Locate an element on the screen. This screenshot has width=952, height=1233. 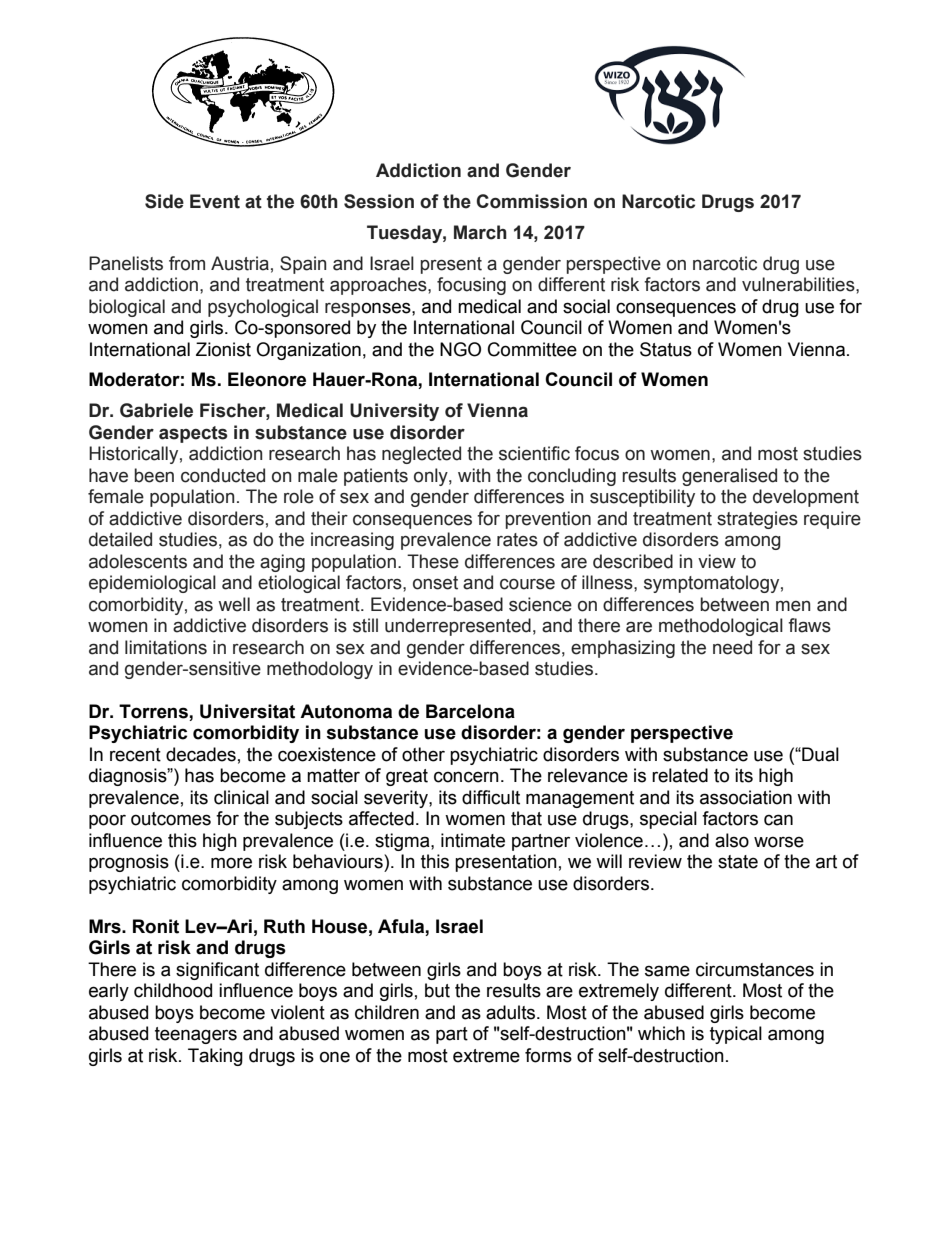
March is located at coordinates (480, 232).
